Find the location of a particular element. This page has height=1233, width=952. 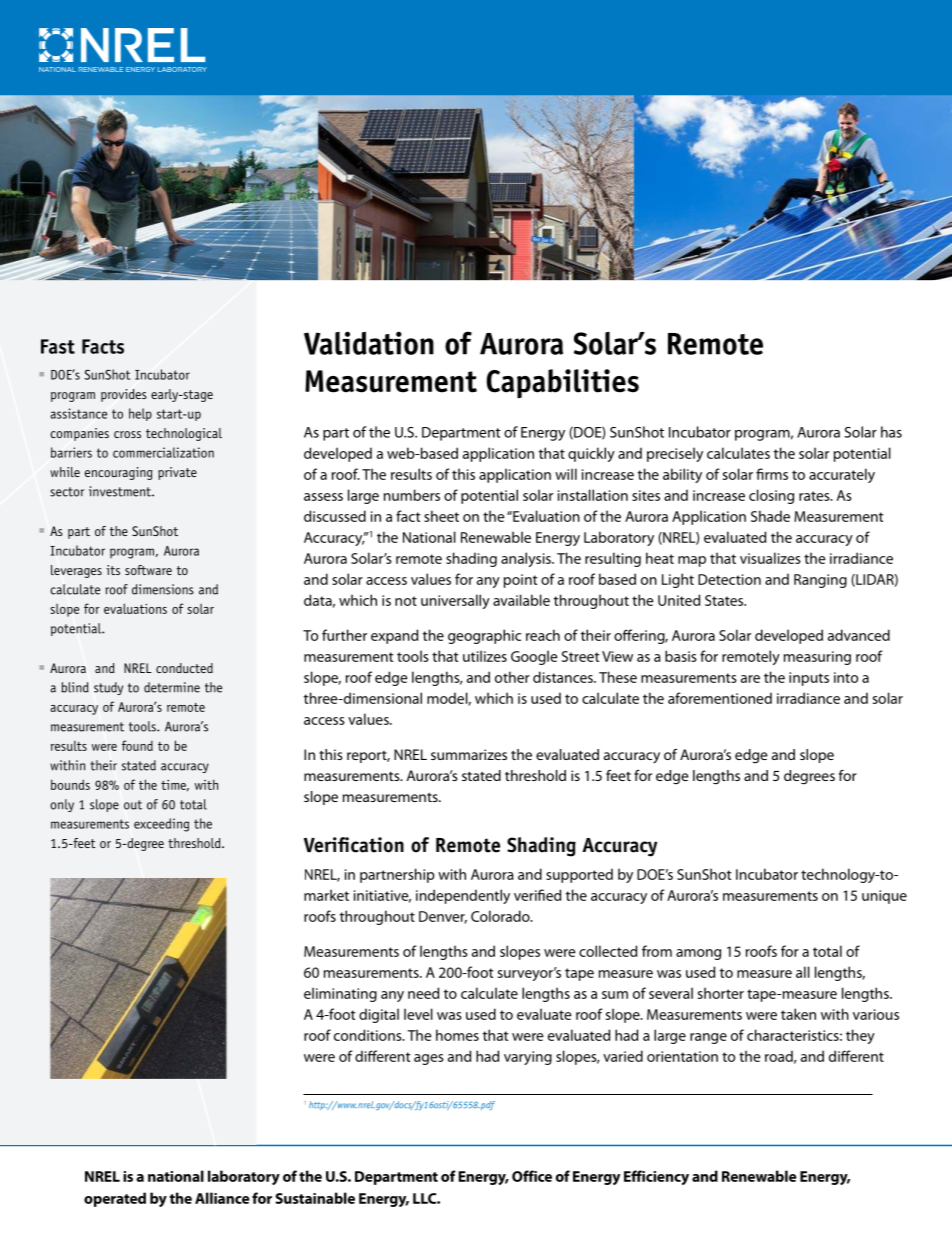

found is located at coordinates (137, 745).
